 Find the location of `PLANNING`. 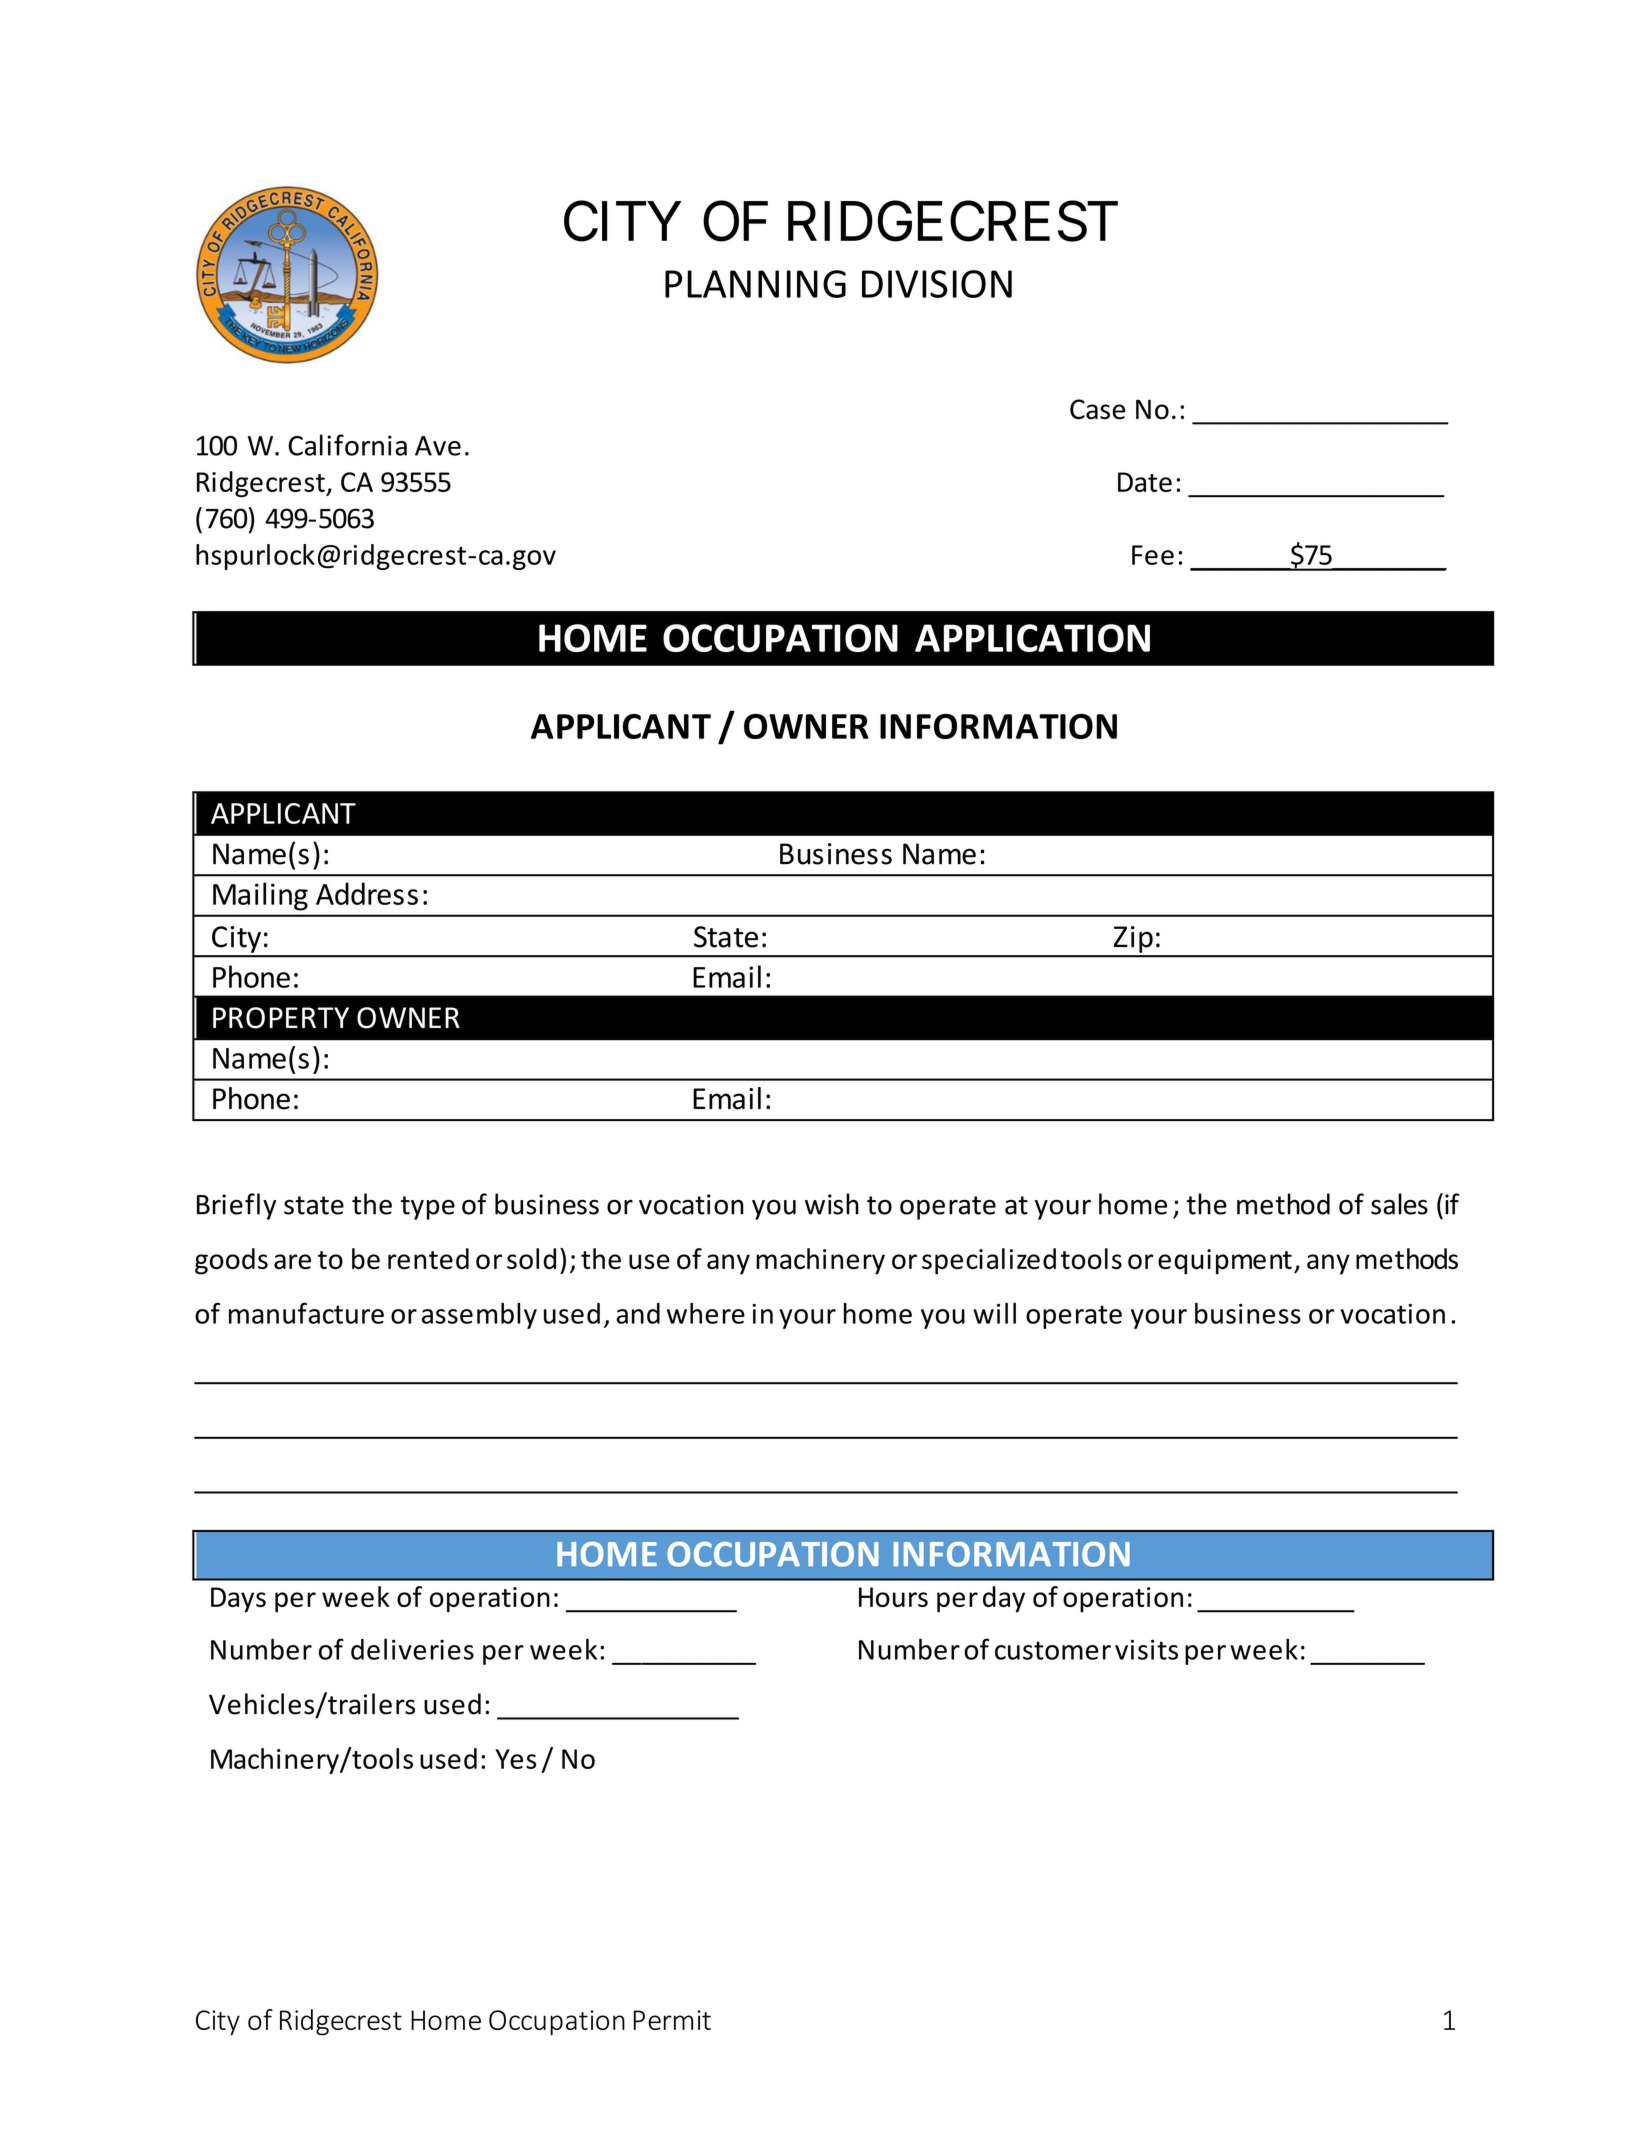

PLANNING is located at coordinates (755, 284).
